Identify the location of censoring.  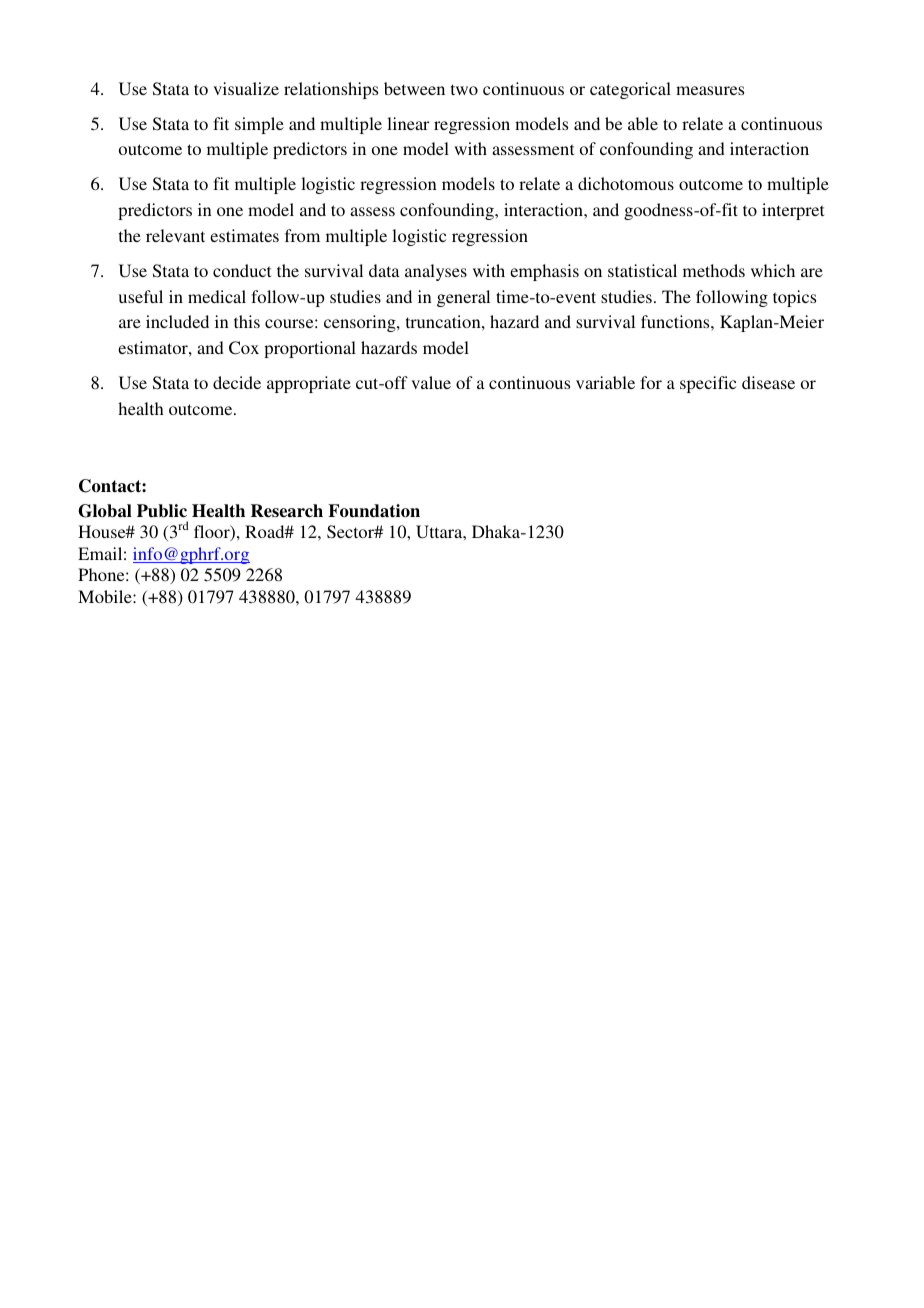
(361, 323).
